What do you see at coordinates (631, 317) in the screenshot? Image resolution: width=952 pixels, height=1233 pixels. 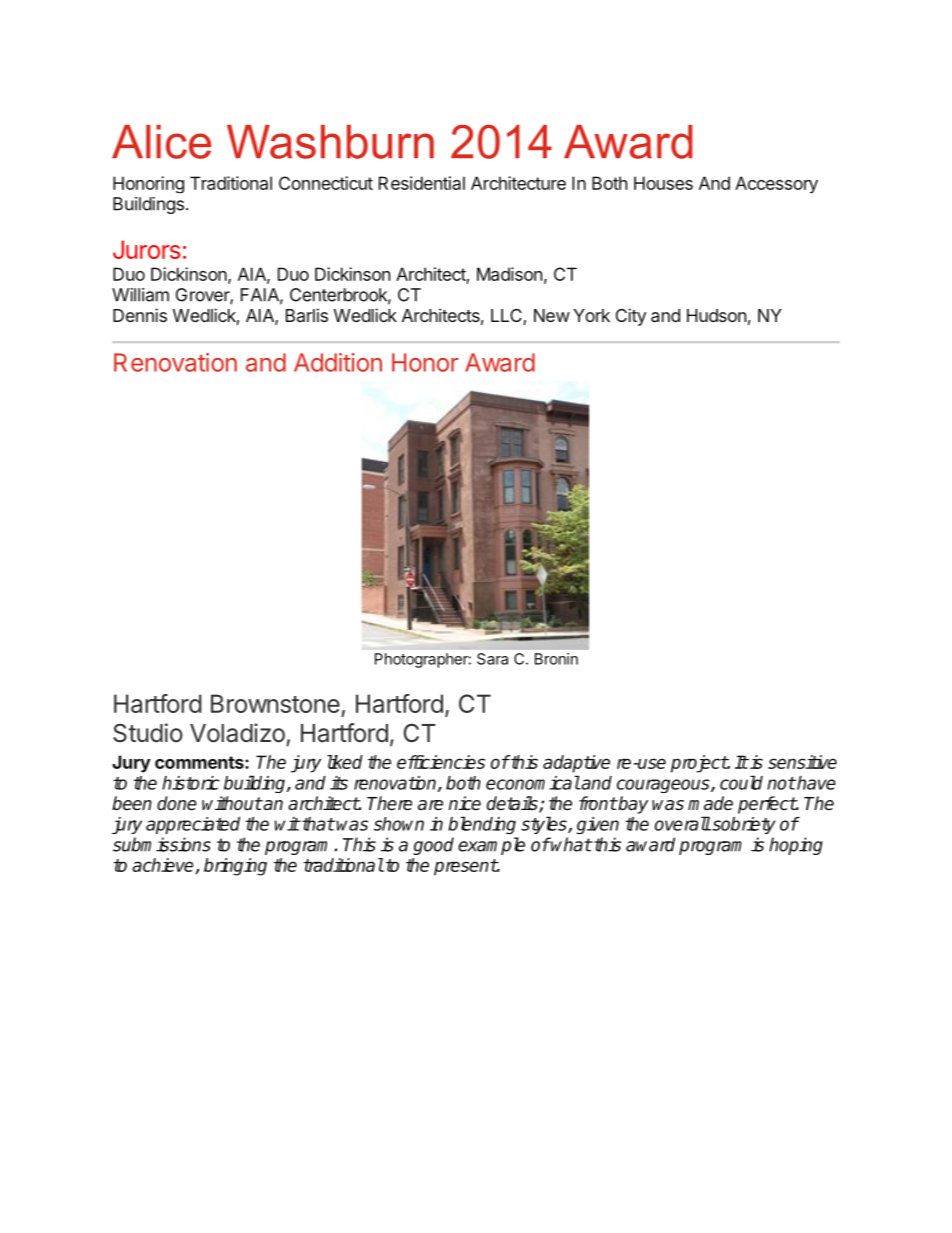 I see `City` at bounding box center [631, 317].
